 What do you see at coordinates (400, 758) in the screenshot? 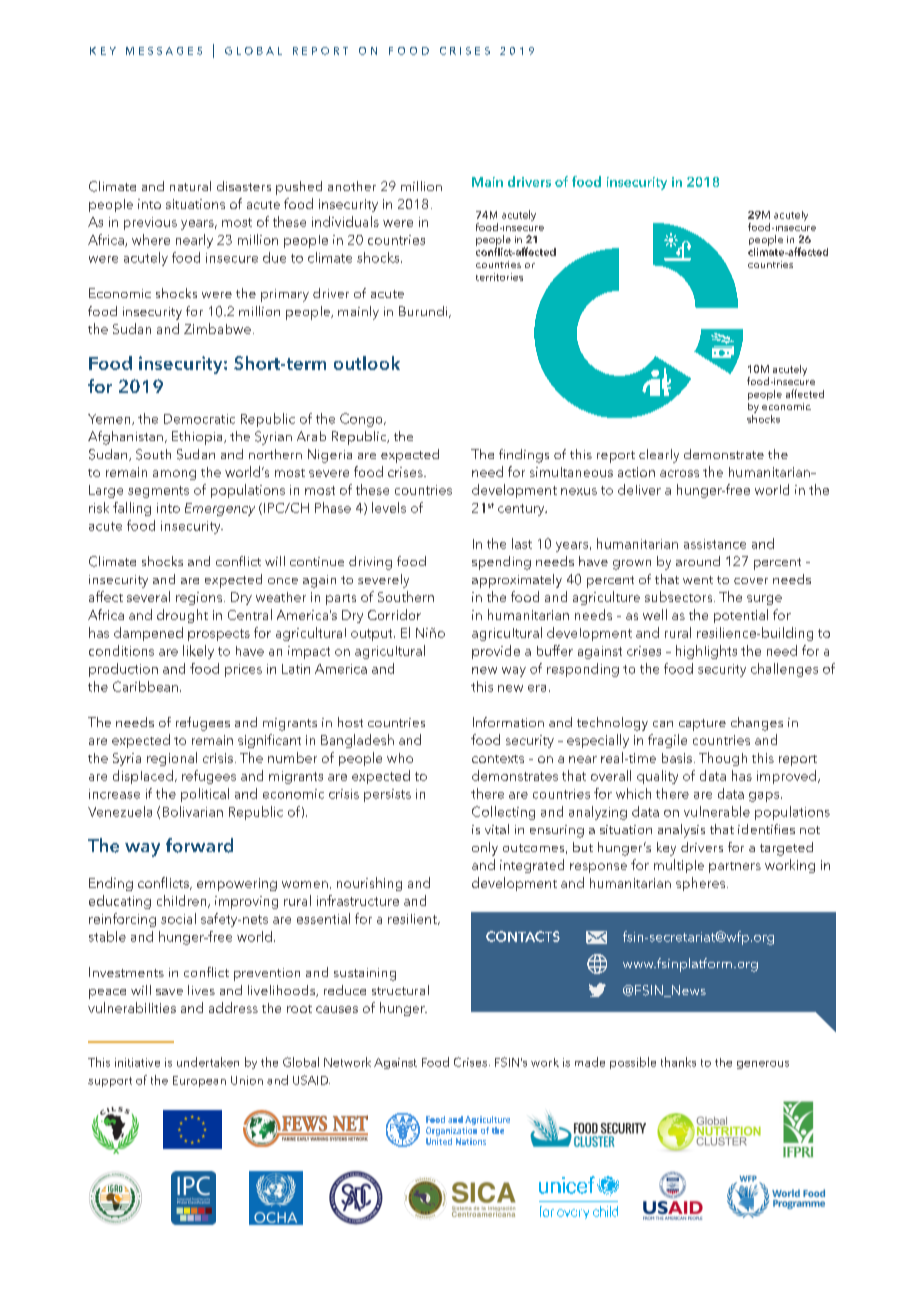
I see `who` at bounding box center [400, 758].
